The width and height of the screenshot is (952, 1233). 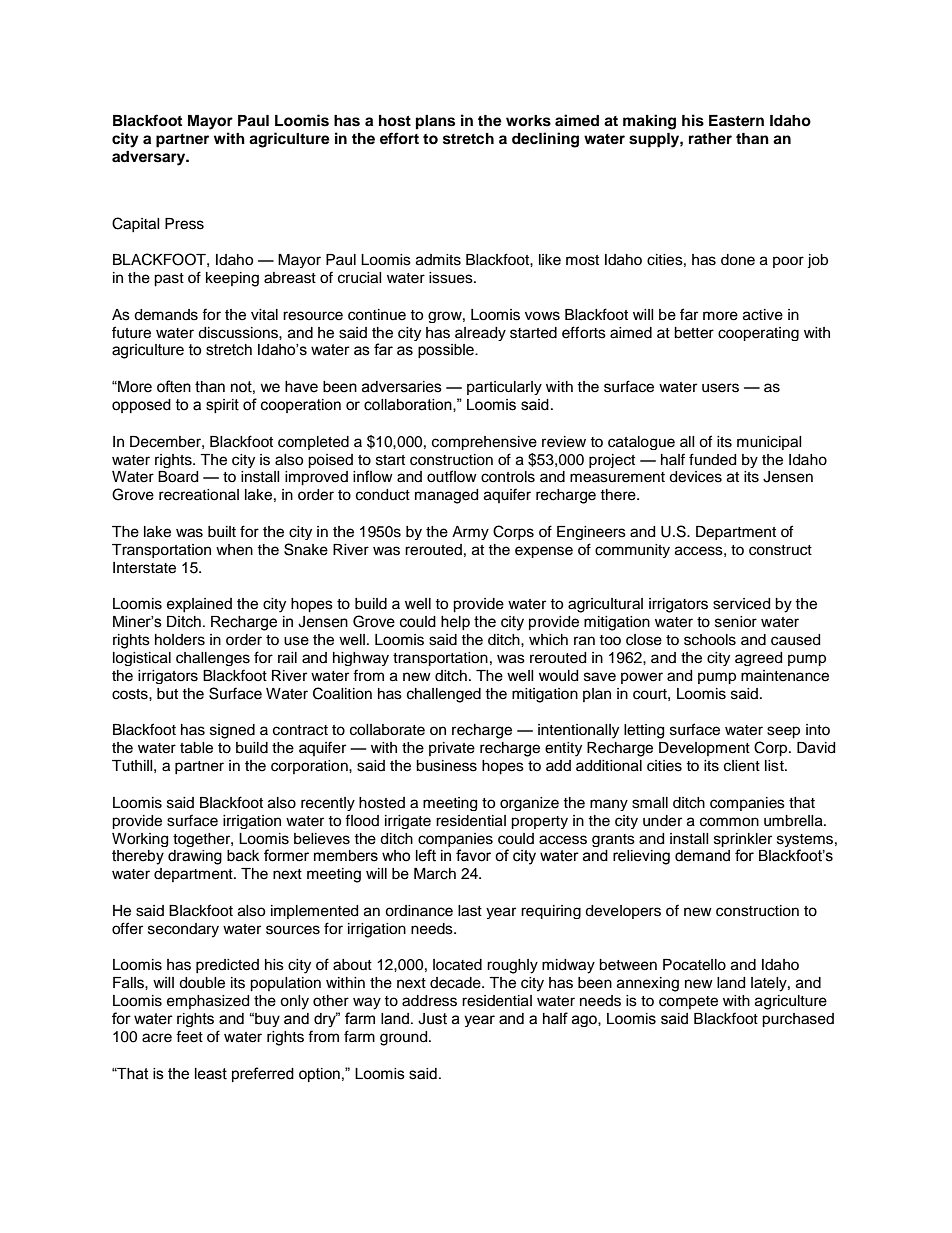 I want to click on purchased, so click(x=798, y=1020).
